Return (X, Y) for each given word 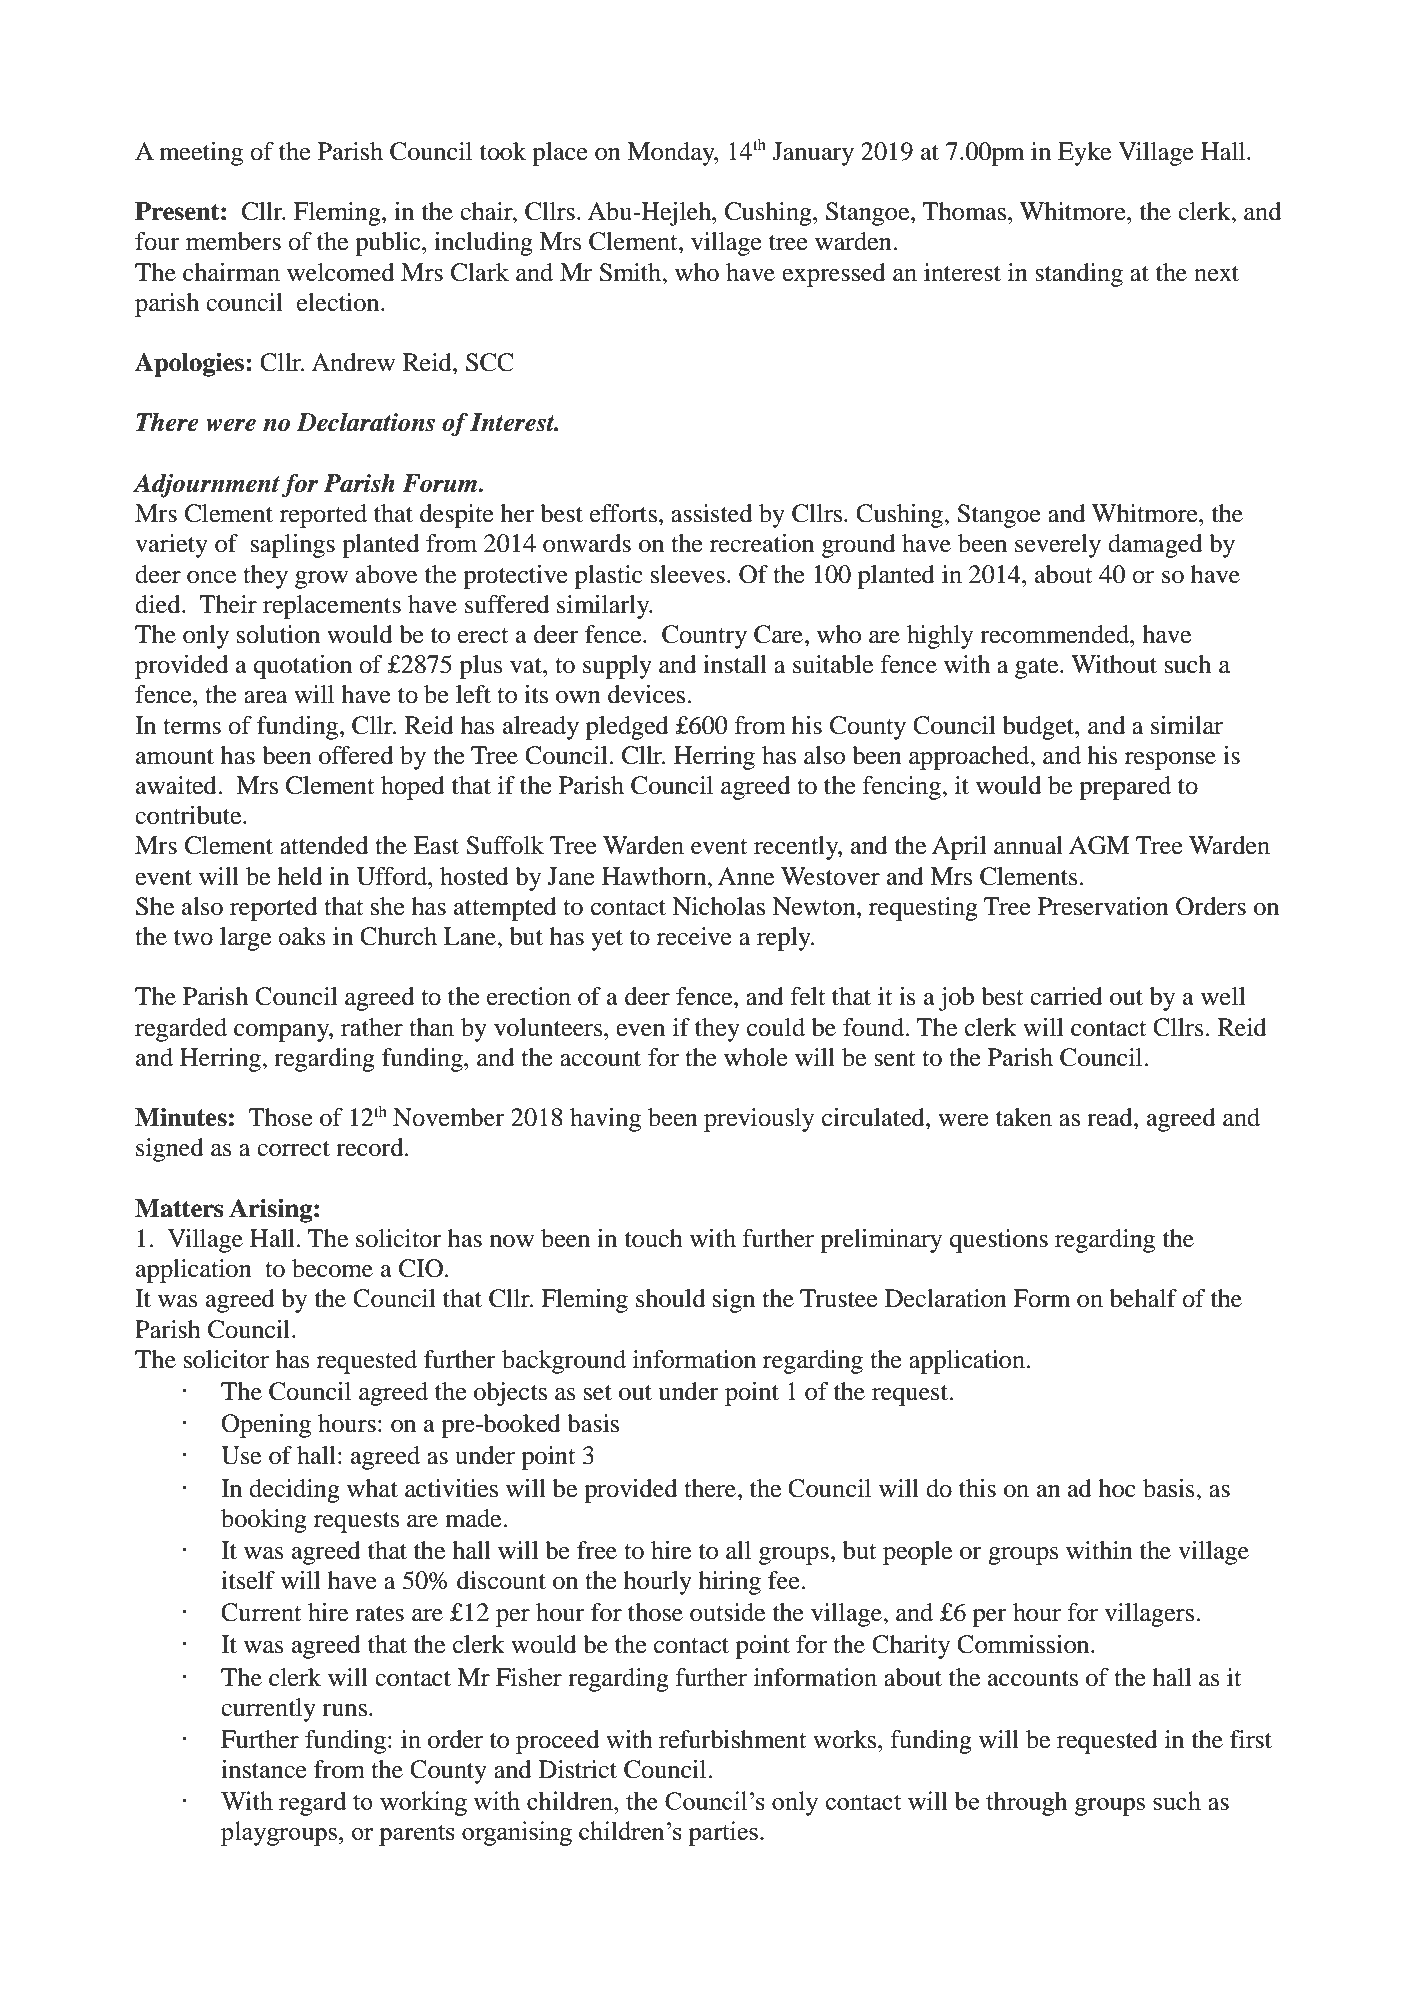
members (233, 241)
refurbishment (733, 1739)
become (332, 1268)
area (266, 697)
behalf (1143, 1298)
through (1027, 1803)
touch (654, 1238)
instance (264, 1769)
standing (1079, 275)
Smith (631, 272)
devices (648, 694)
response (1170, 761)
